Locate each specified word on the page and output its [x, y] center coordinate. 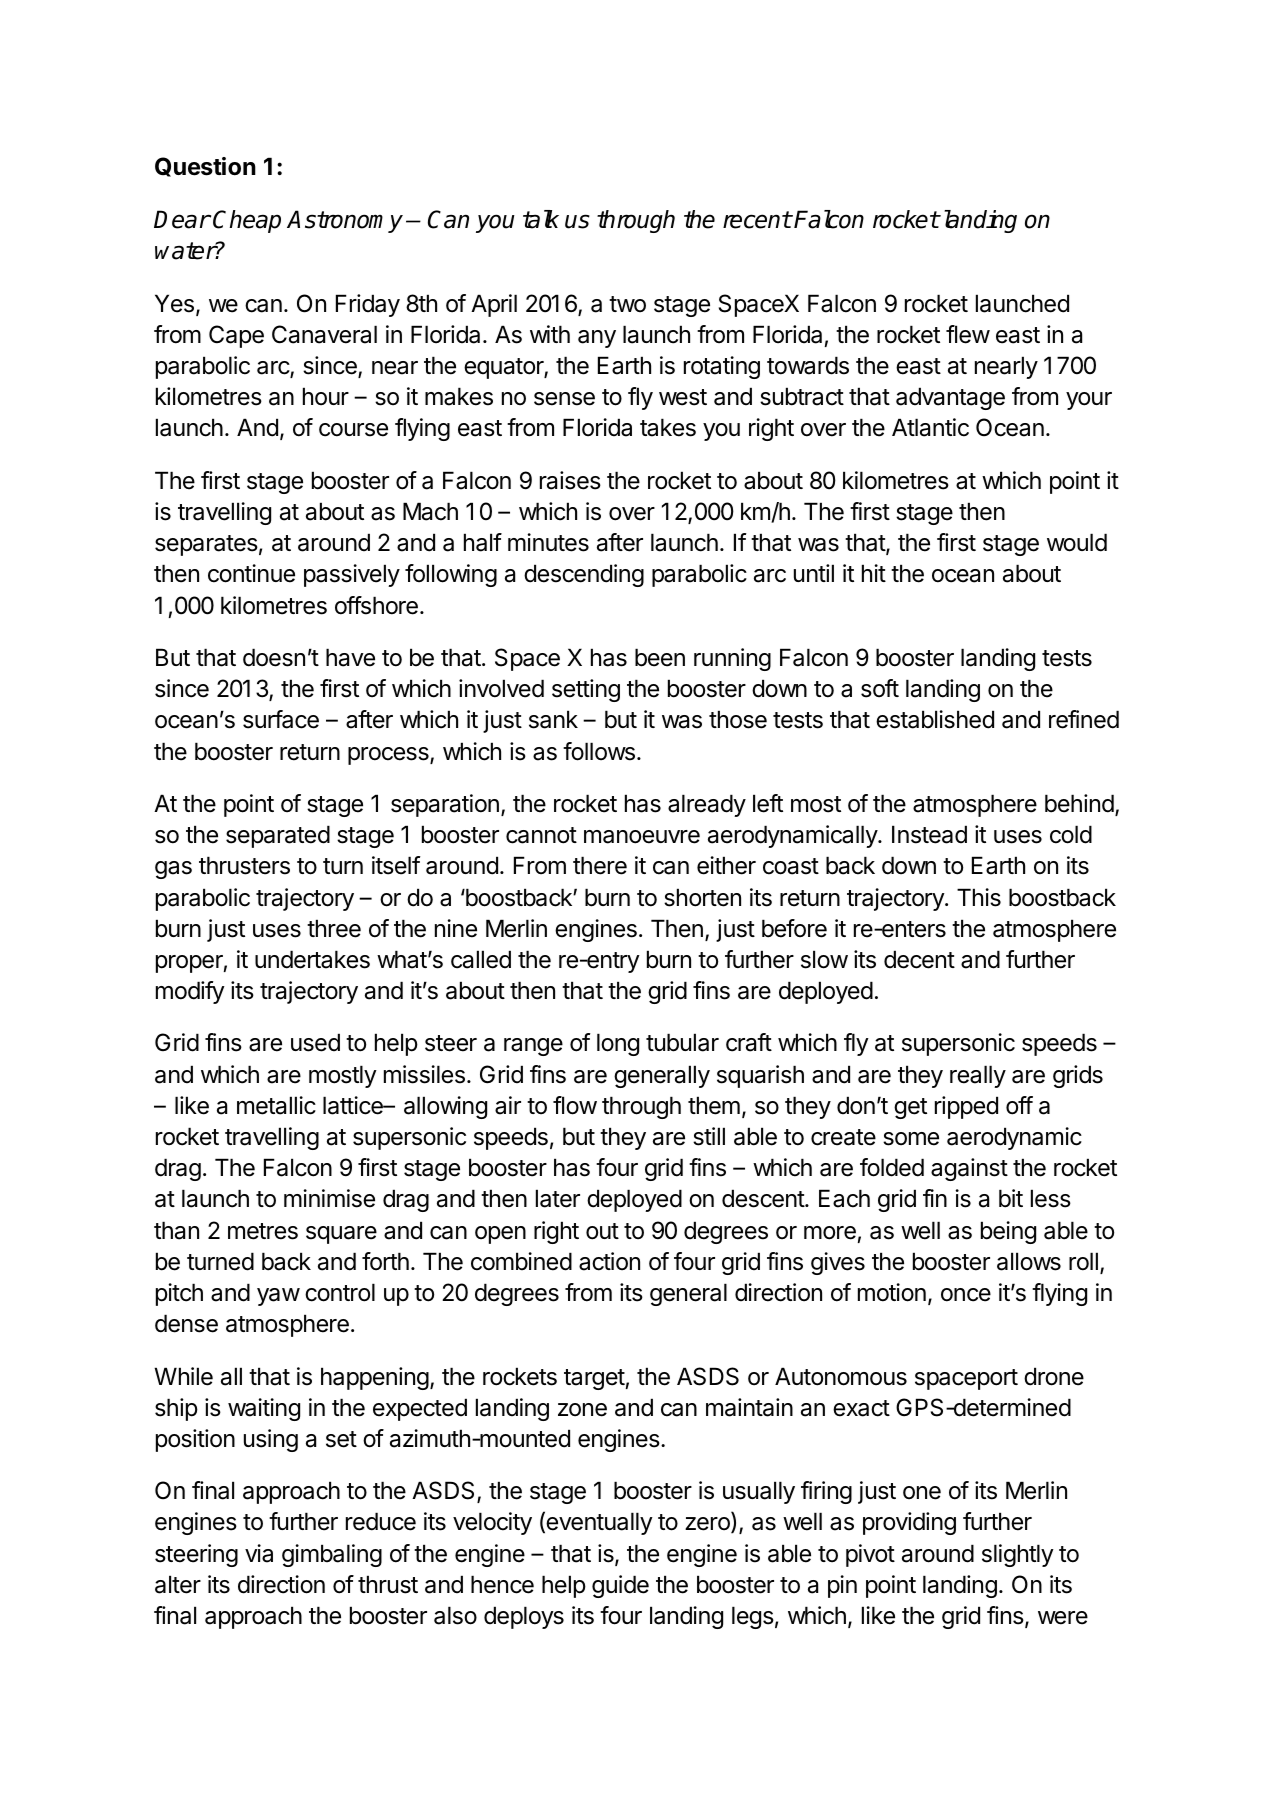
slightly [1018, 1555]
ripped [966, 1107]
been [660, 657]
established [935, 719]
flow [575, 1105]
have [350, 657]
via [259, 1553]
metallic [276, 1105]
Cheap [247, 221]
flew [968, 334]
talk [541, 219]
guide [620, 1586]
